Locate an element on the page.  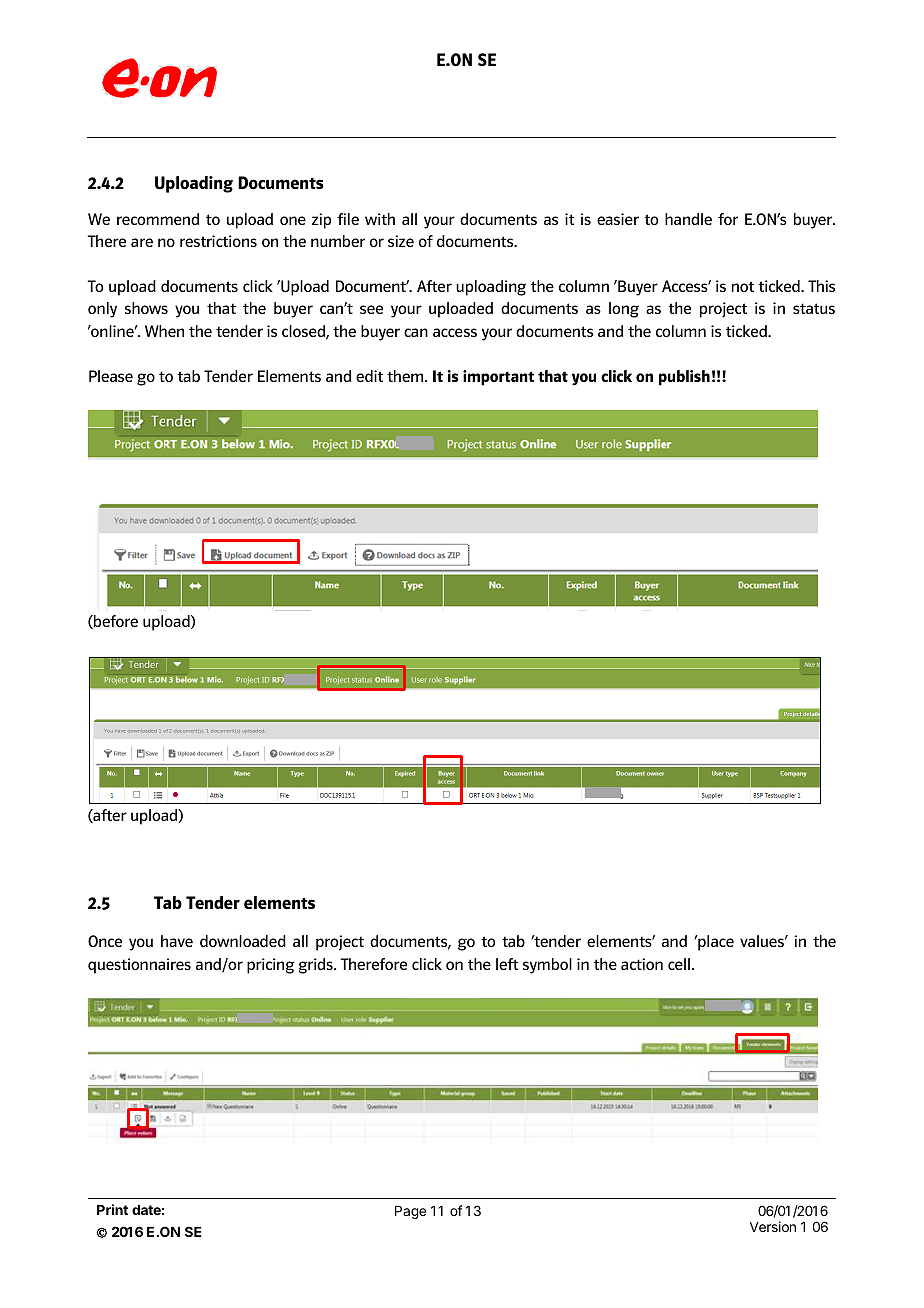
not is located at coordinates (743, 286).
